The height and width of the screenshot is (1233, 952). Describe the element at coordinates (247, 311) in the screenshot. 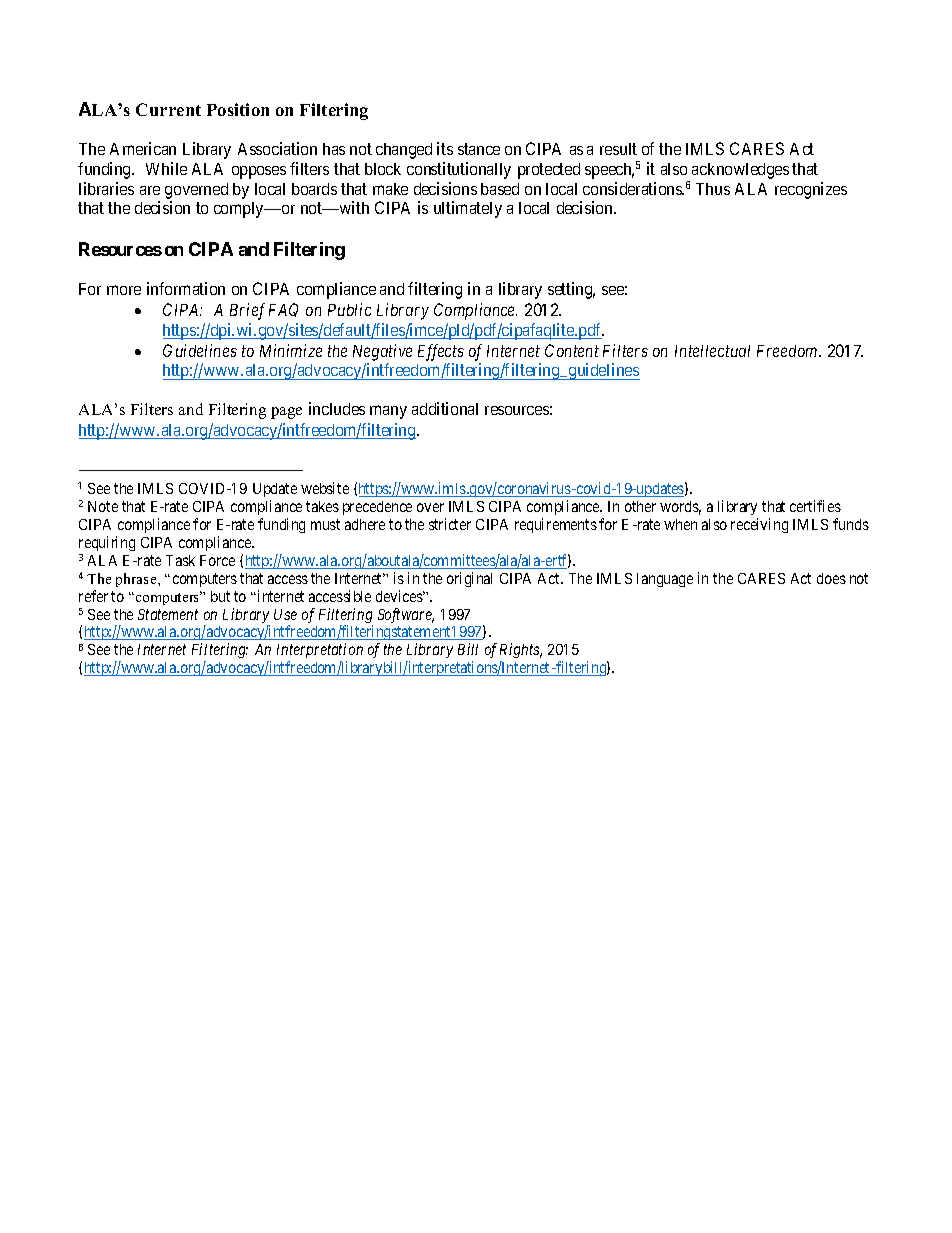

I see `Brief` at that location.
